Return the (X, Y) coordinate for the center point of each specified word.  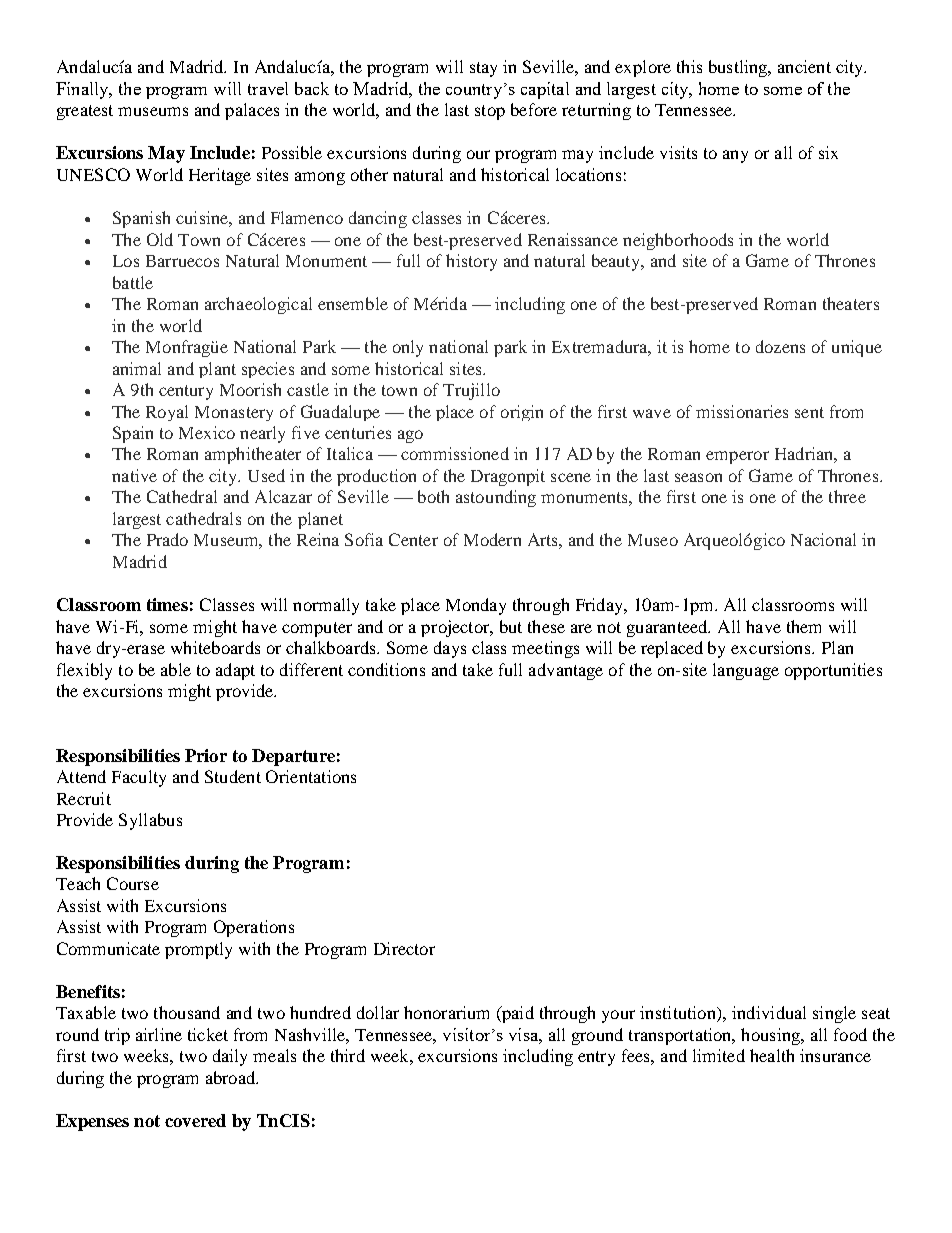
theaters (851, 303)
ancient (804, 66)
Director (404, 948)
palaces (252, 111)
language (746, 671)
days (450, 649)
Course (133, 883)
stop (490, 112)
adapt (235, 671)
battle (133, 282)
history (471, 262)
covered (195, 1120)
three (847, 496)
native (134, 475)
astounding (496, 498)
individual (769, 1012)
